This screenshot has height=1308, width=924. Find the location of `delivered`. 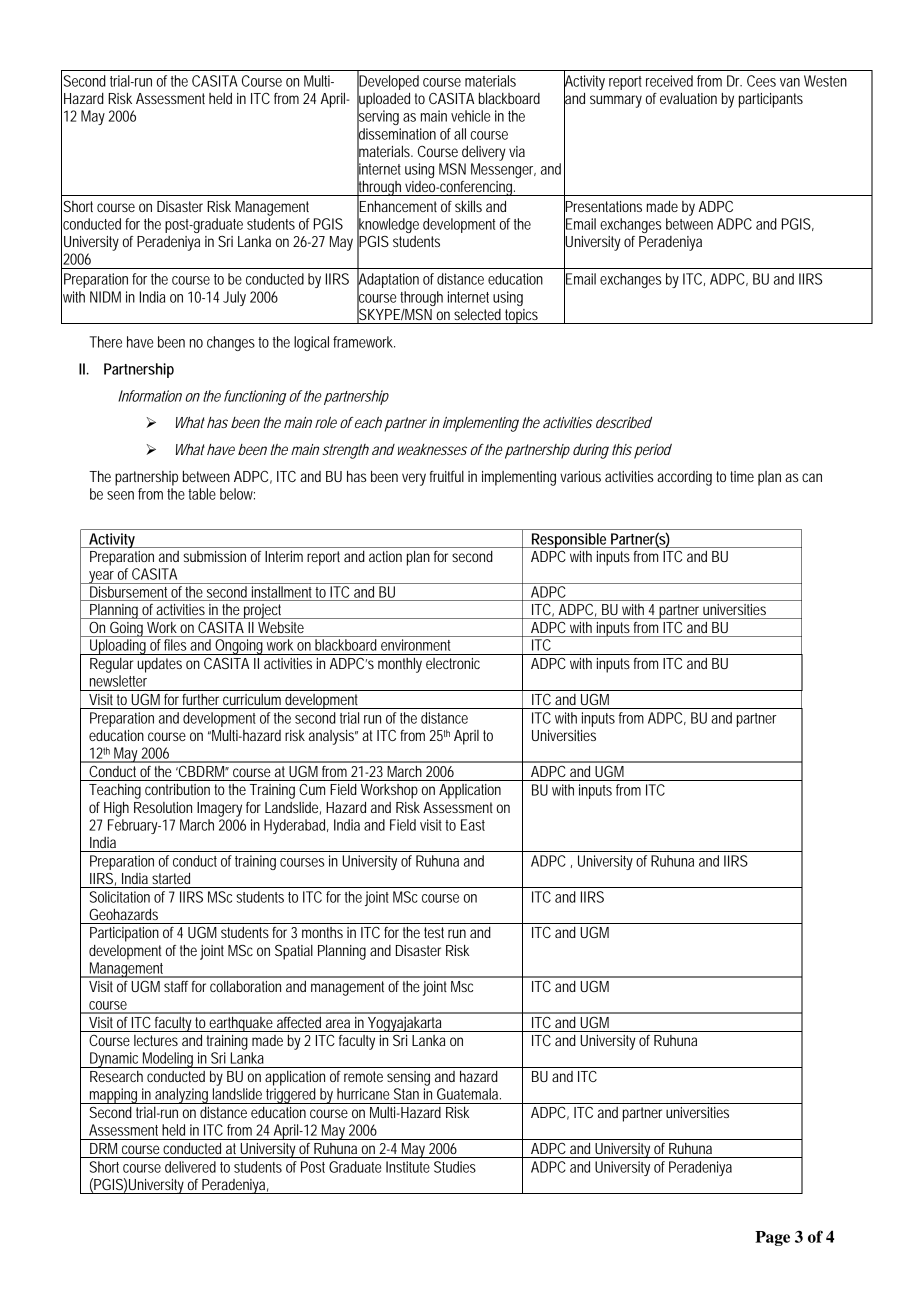

delivered is located at coordinates (190, 1167).
